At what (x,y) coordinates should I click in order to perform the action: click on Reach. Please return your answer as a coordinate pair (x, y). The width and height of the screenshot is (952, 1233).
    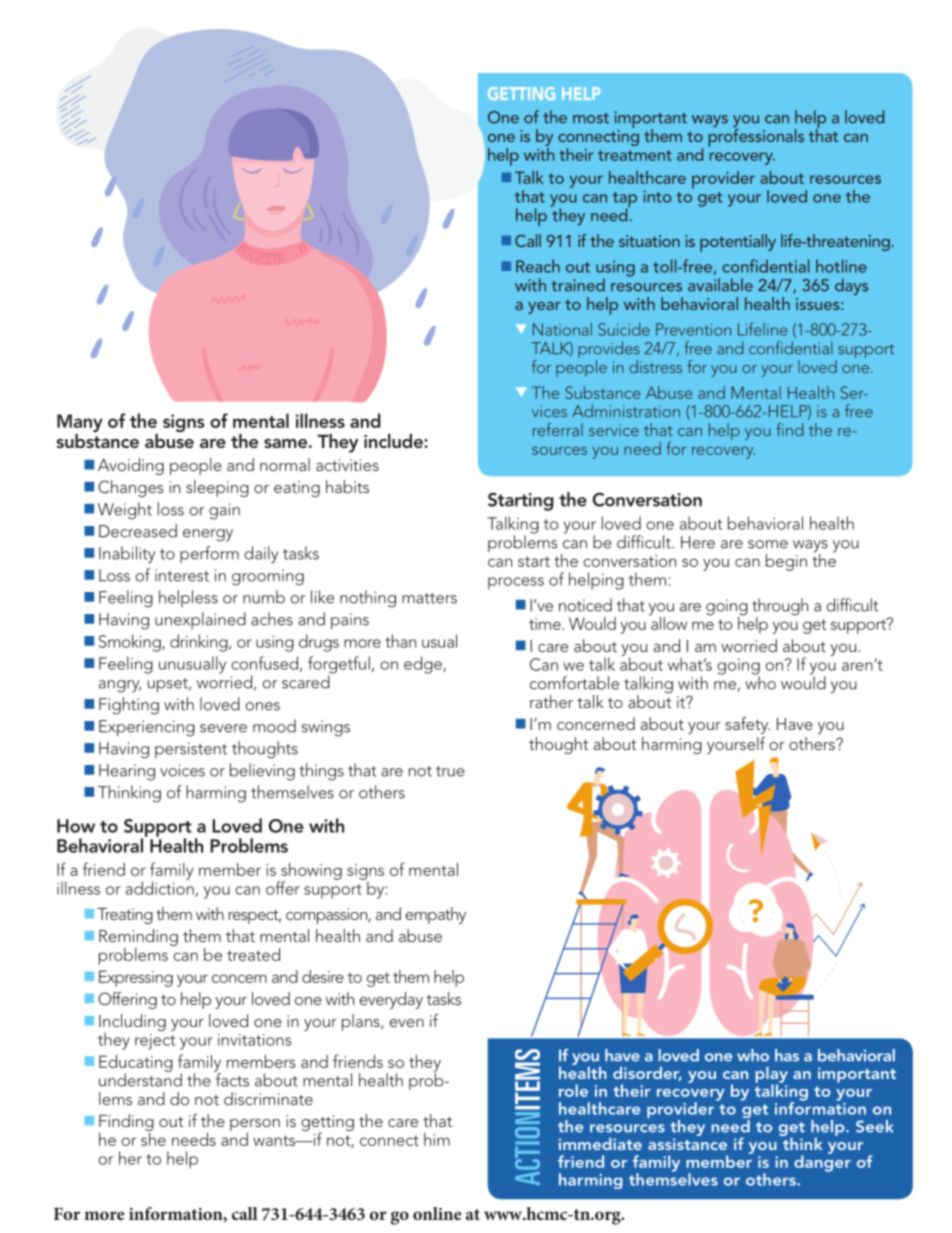
    Looking at the image, I should click on (538, 266).
